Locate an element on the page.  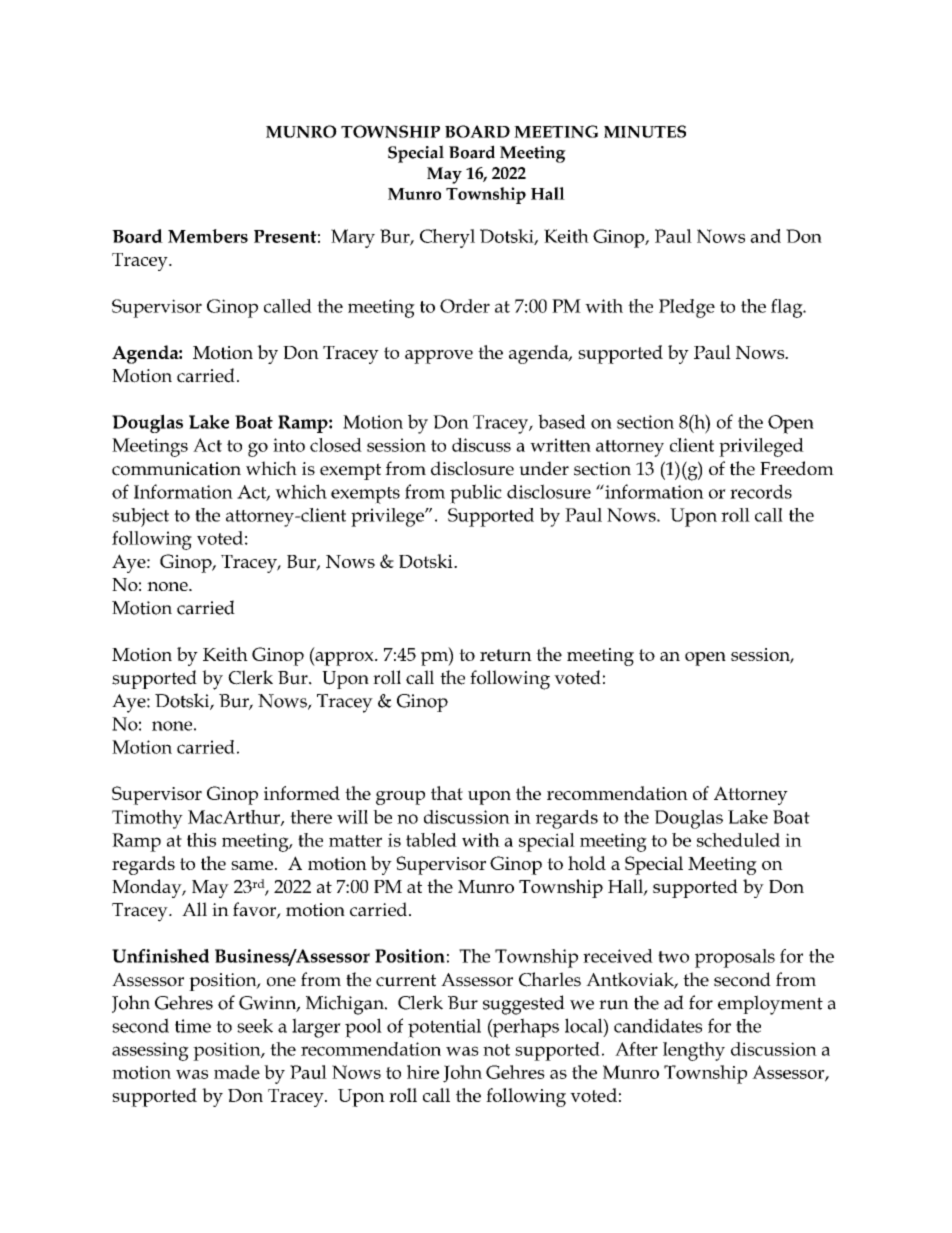
Members is located at coordinates (208, 236).
